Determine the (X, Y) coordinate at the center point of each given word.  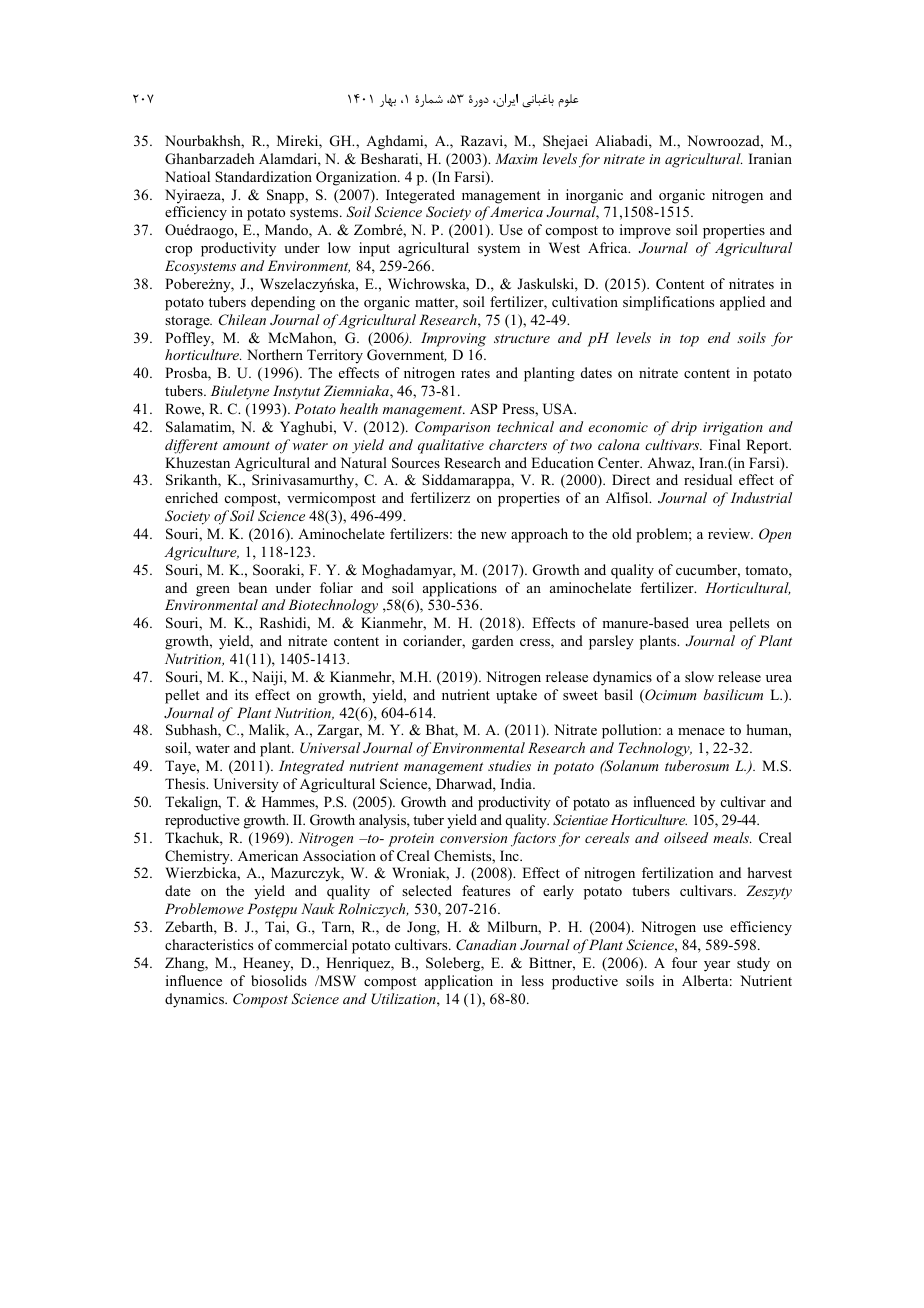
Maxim (516, 158)
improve (645, 231)
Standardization (263, 176)
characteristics (209, 944)
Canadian (486, 945)
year (717, 966)
